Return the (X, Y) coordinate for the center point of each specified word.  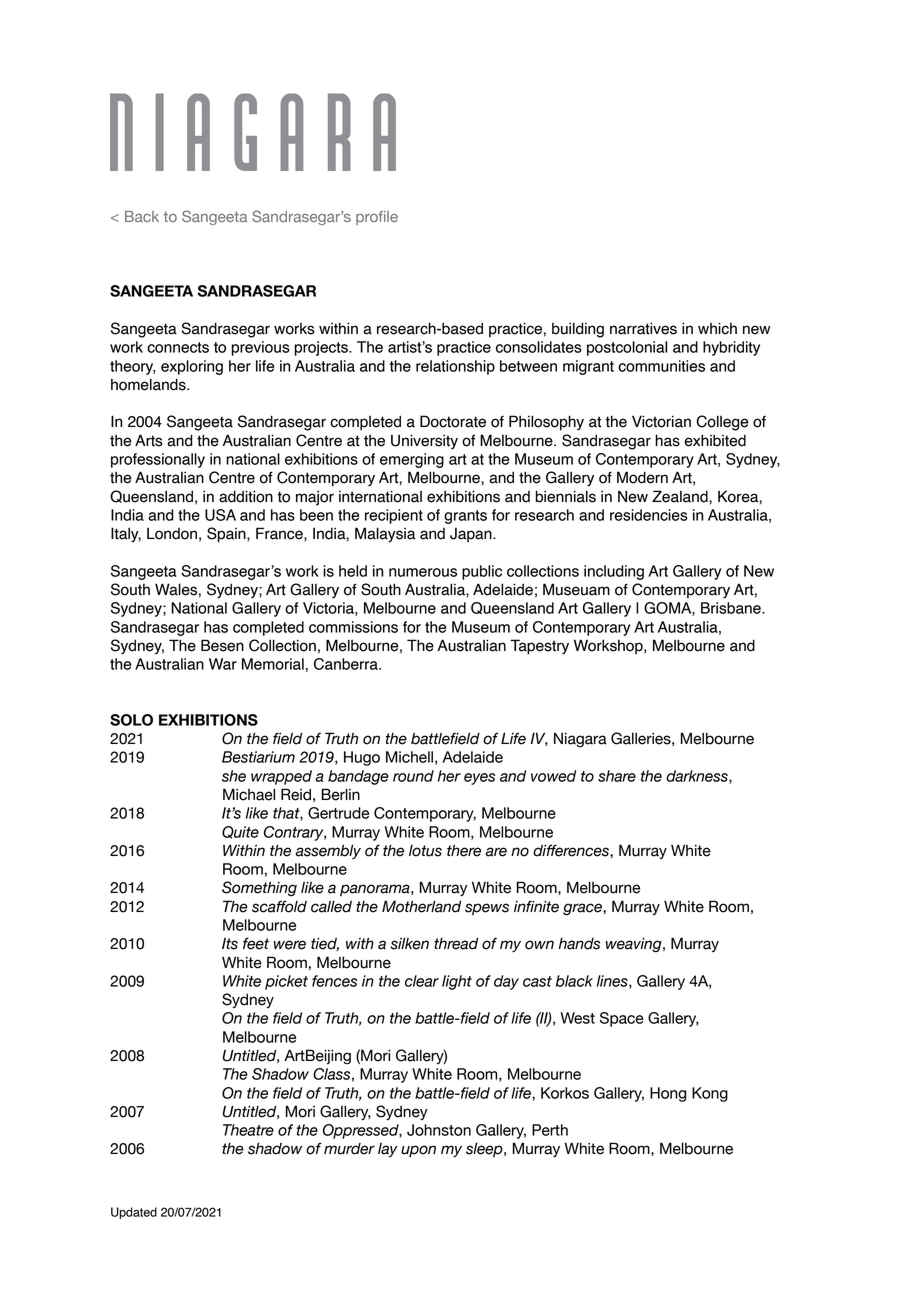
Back (142, 216)
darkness (698, 777)
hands (579, 943)
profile (377, 218)
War (223, 664)
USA (220, 515)
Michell (409, 757)
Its (230, 943)
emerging (412, 460)
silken (409, 943)
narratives (643, 328)
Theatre (248, 1130)
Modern (642, 477)
